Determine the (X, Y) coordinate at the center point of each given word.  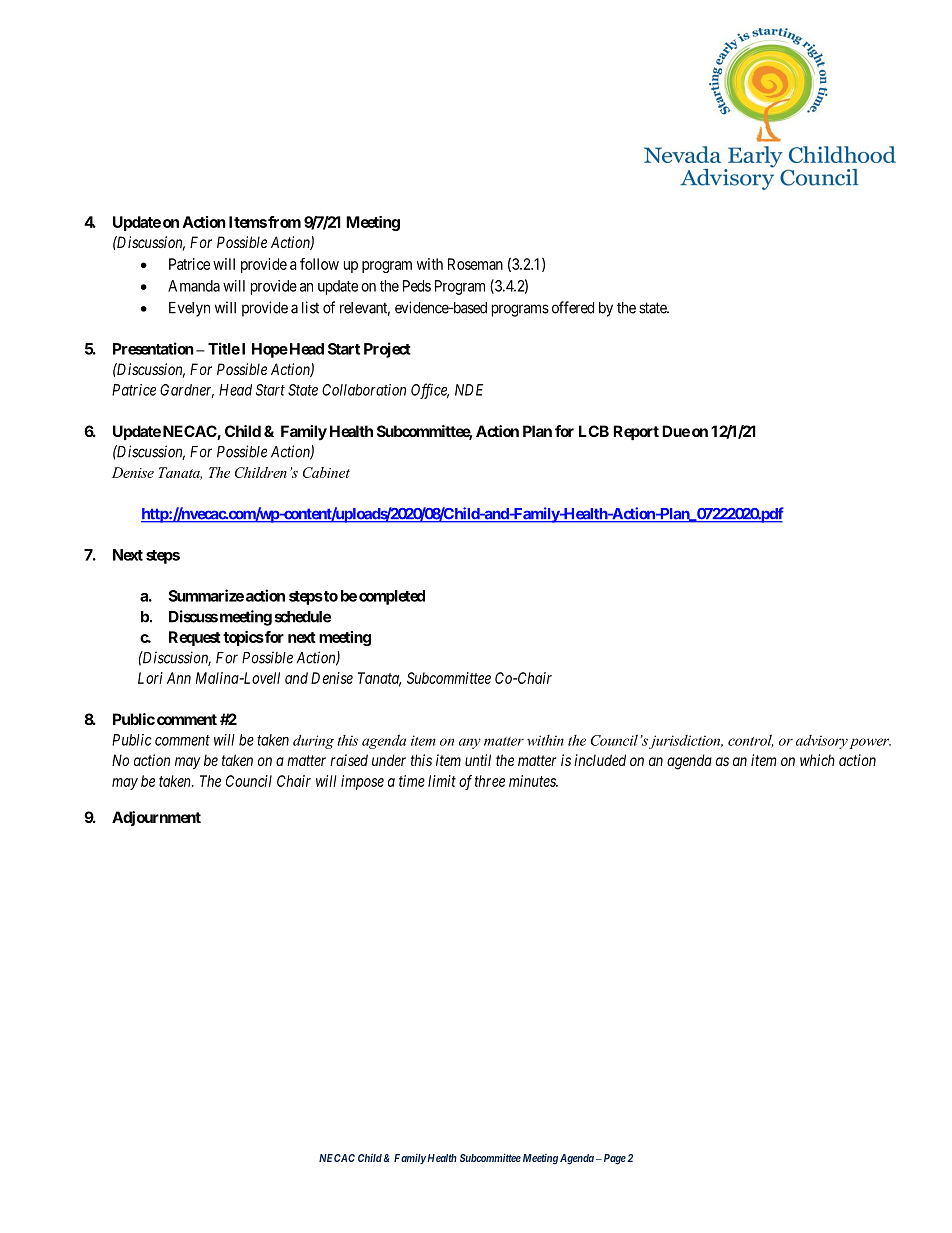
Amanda (194, 286)
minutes (533, 781)
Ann (179, 678)
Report (636, 432)
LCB (594, 431)
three (490, 781)
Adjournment (156, 818)
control (751, 741)
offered (573, 307)
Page (613, 1159)
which (817, 760)
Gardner (187, 391)
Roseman (475, 264)
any (470, 743)
